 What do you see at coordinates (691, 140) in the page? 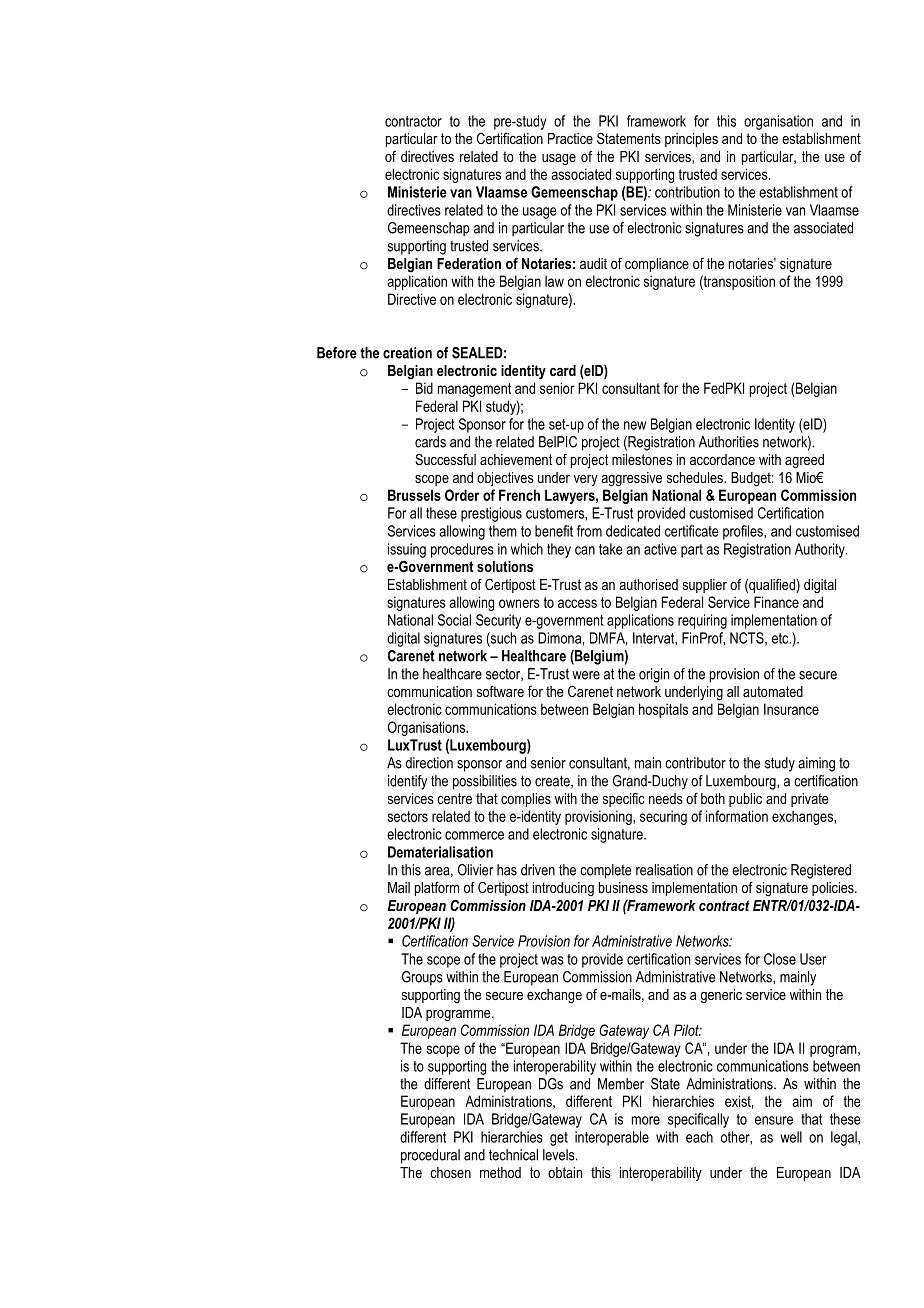
I see `principles` at bounding box center [691, 140].
